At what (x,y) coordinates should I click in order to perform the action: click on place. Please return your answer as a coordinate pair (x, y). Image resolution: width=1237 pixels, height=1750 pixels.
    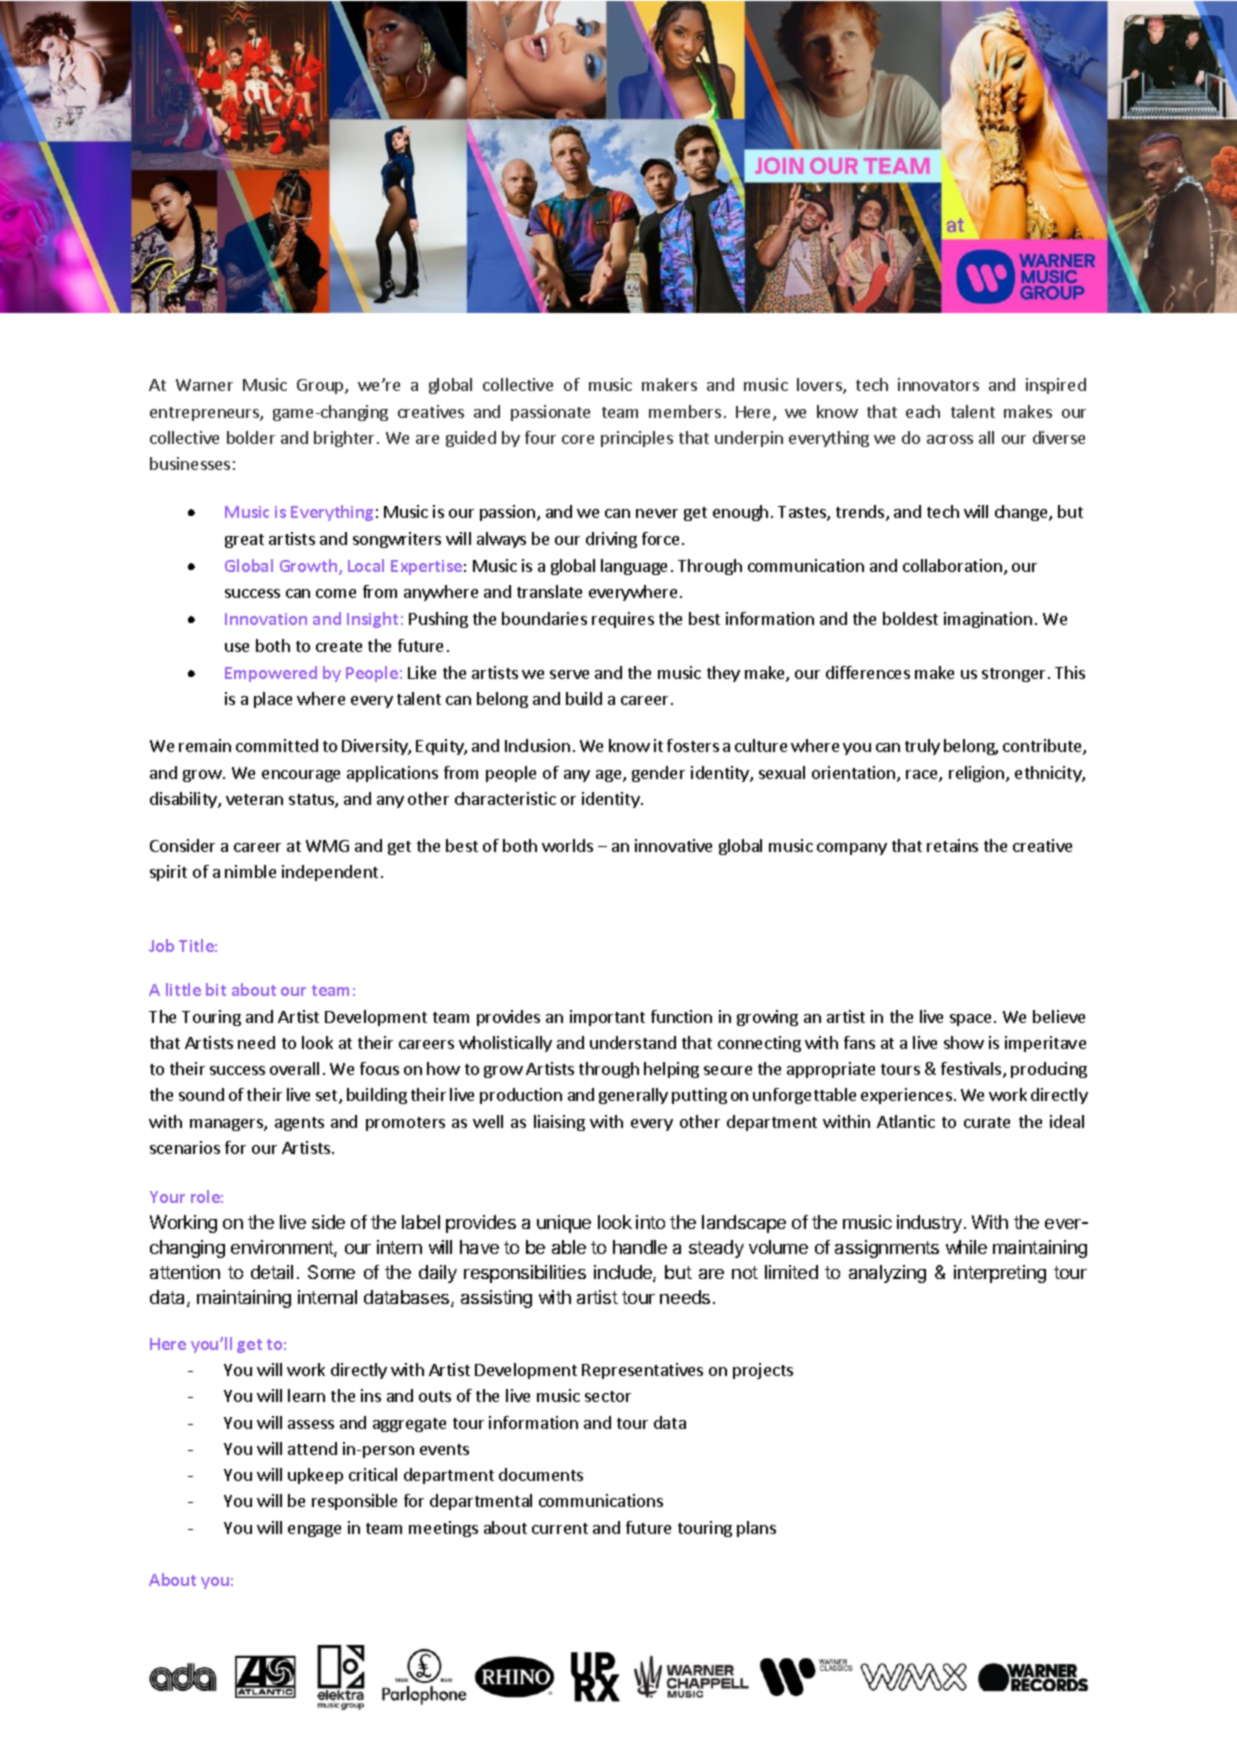
    Looking at the image, I should click on (273, 700).
